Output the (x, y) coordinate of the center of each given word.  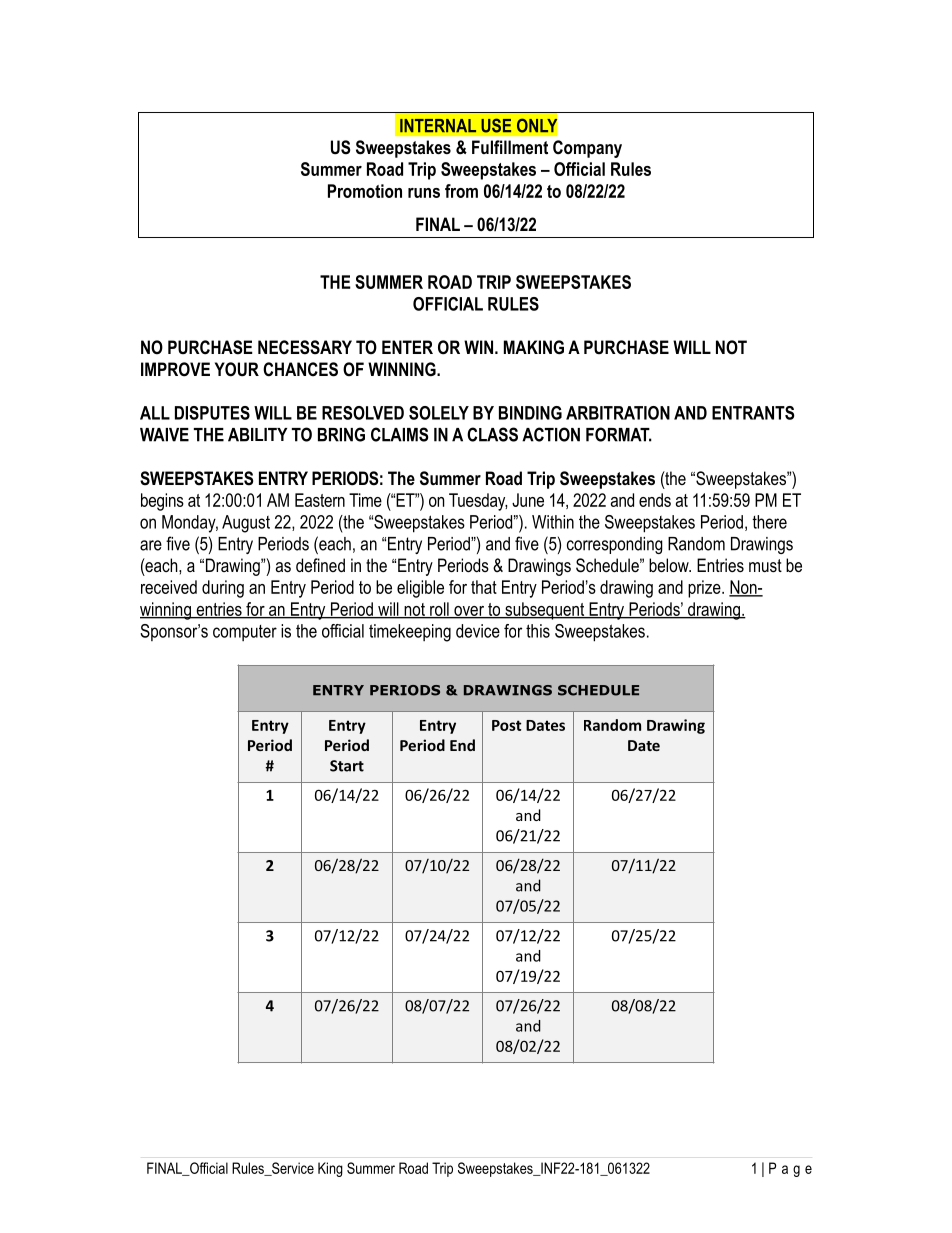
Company (587, 149)
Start (347, 766)
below (670, 565)
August (246, 524)
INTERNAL (438, 125)
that (484, 587)
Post (506, 725)
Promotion (365, 191)
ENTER (407, 347)
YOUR (237, 369)
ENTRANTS (753, 413)
